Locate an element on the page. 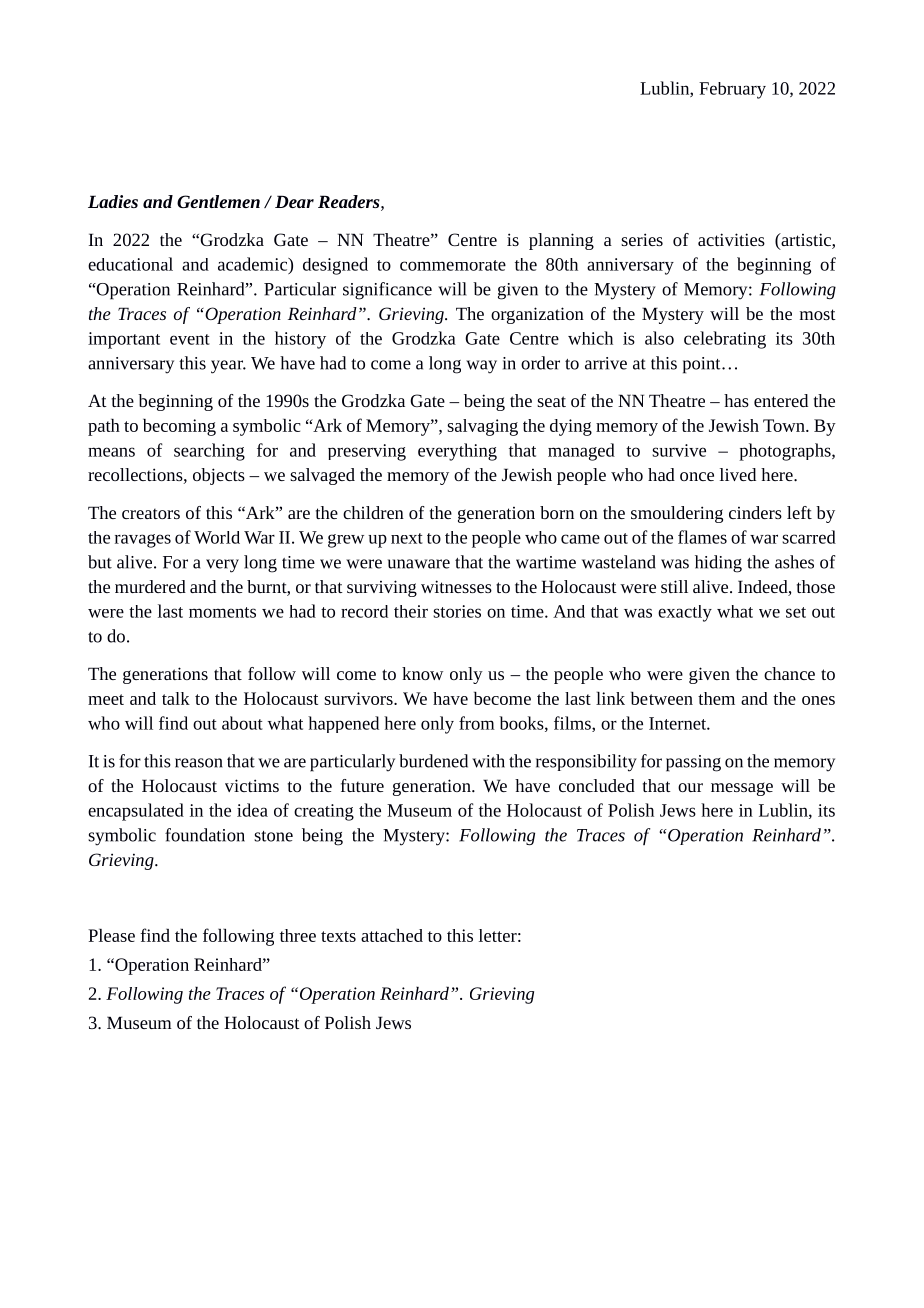 The image size is (924, 1308). attached is located at coordinates (392, 935).
